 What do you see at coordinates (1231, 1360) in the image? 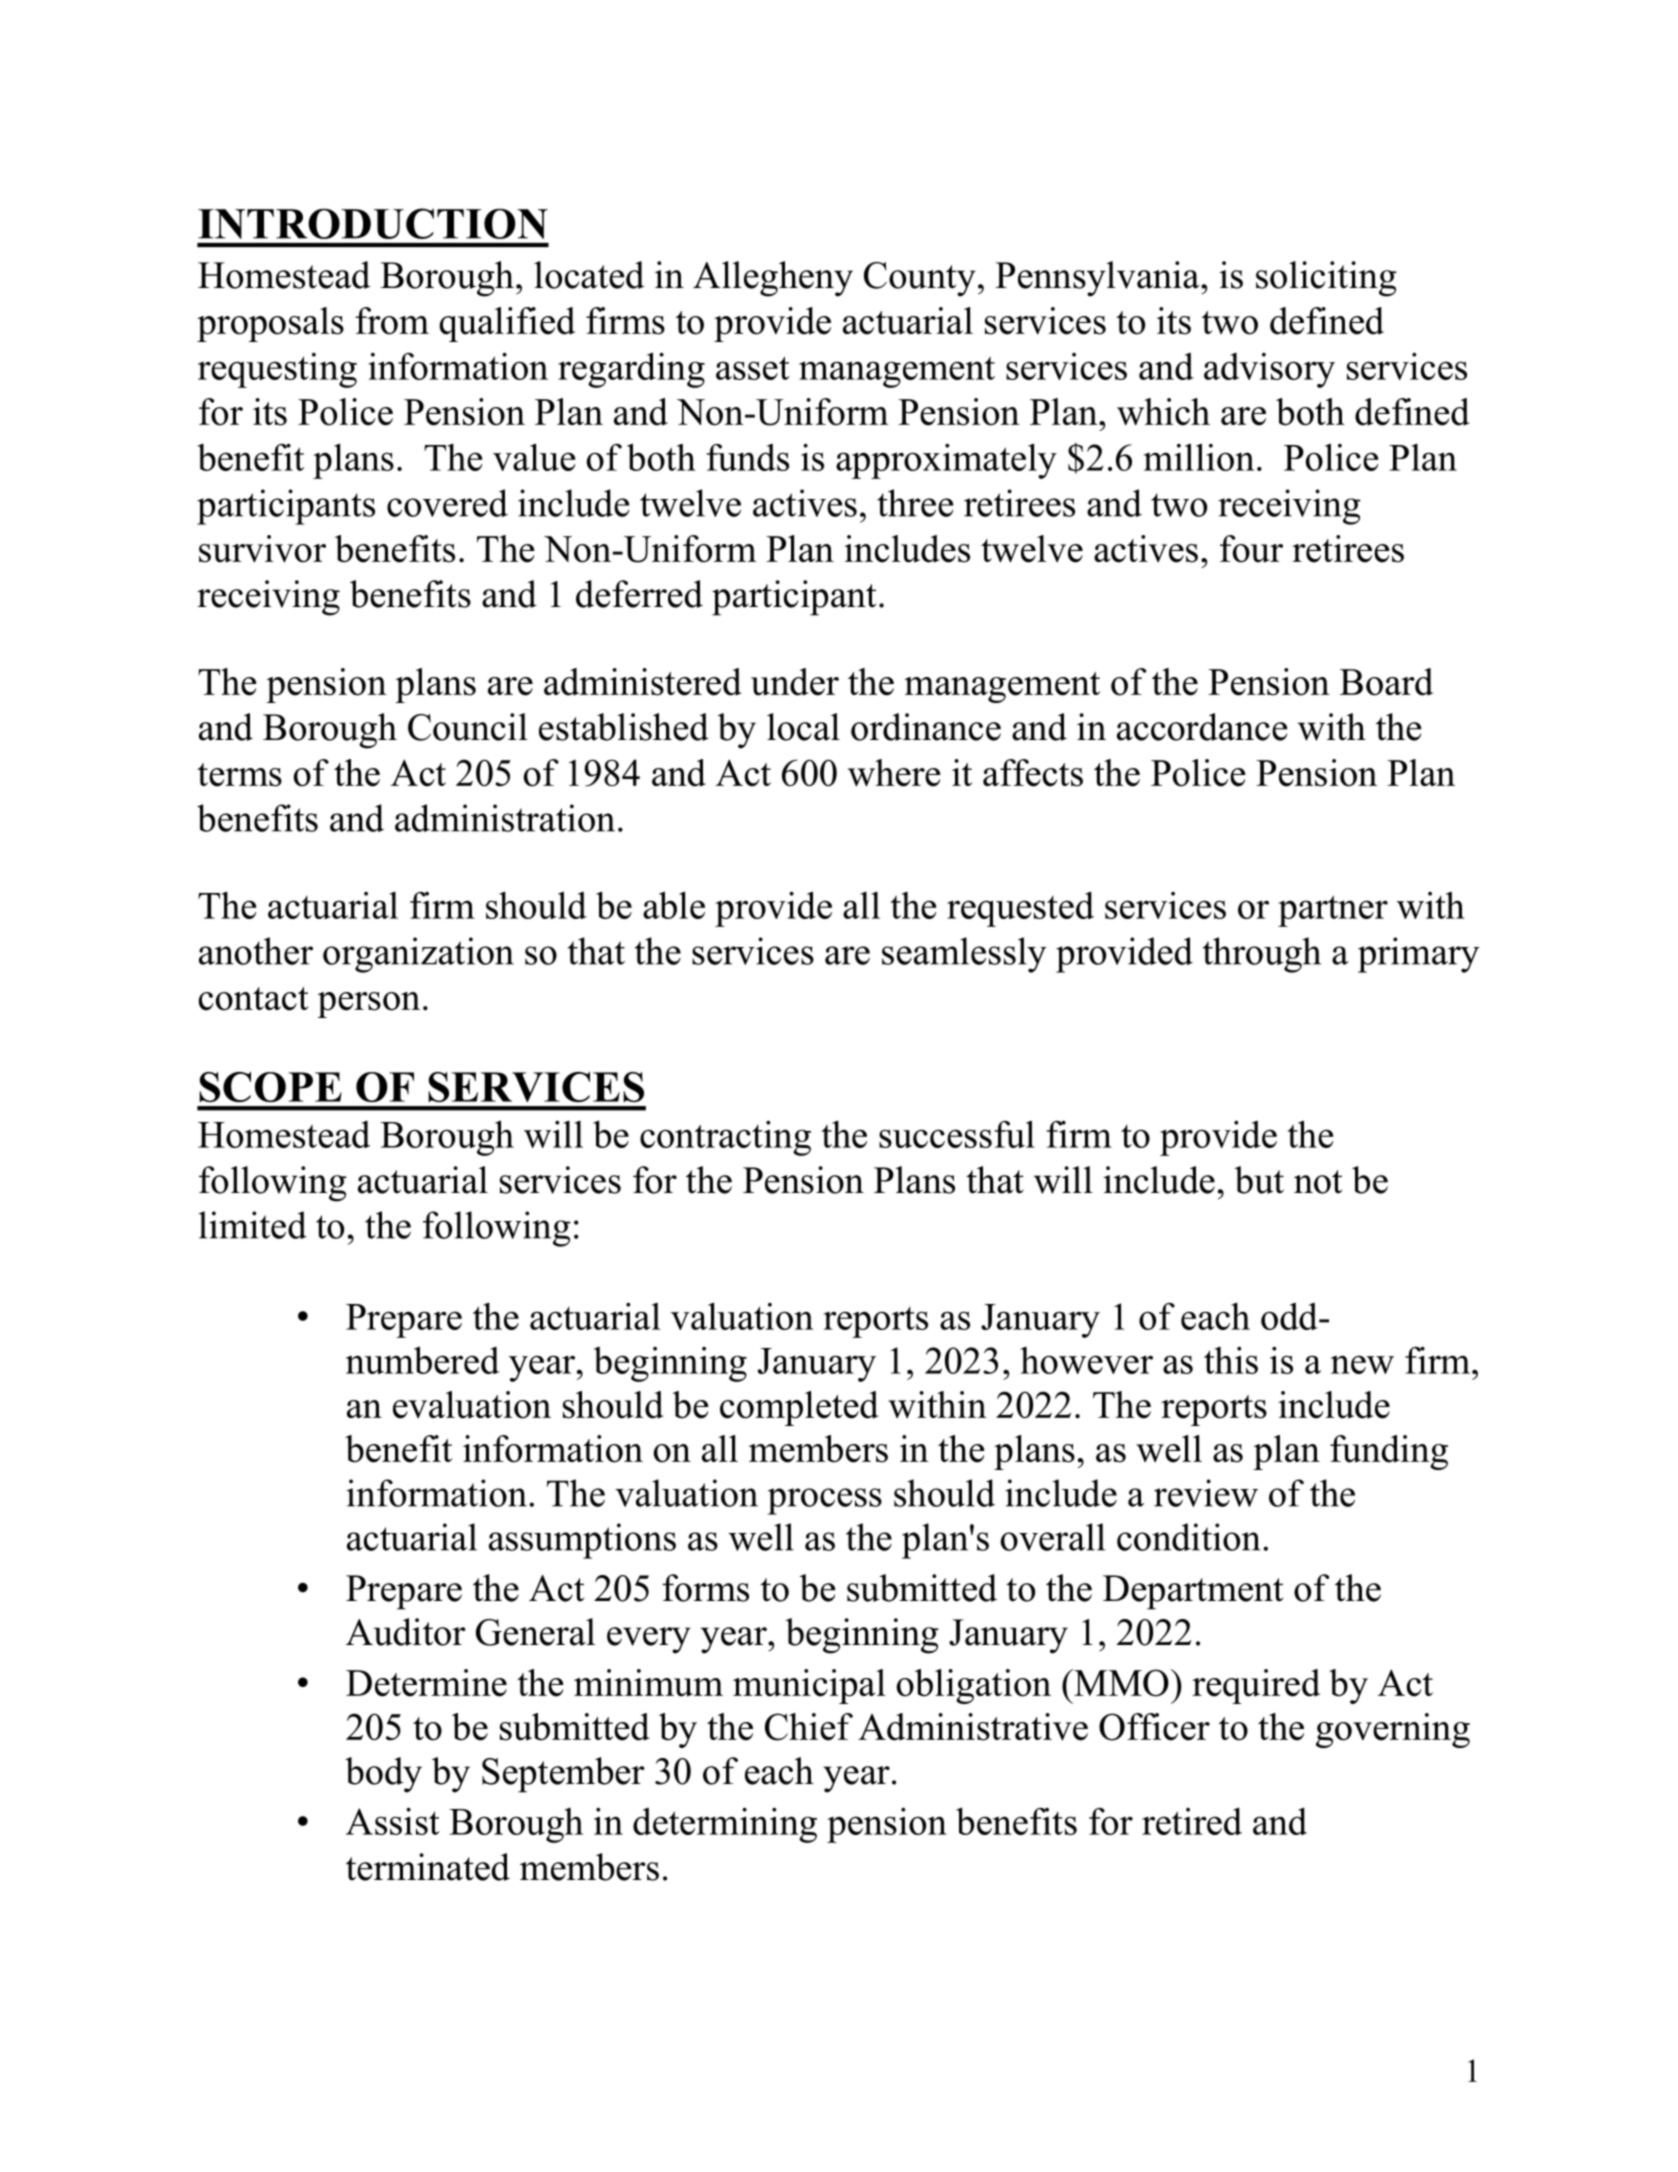
I see `this` at bounding box center [1231, 1360].
